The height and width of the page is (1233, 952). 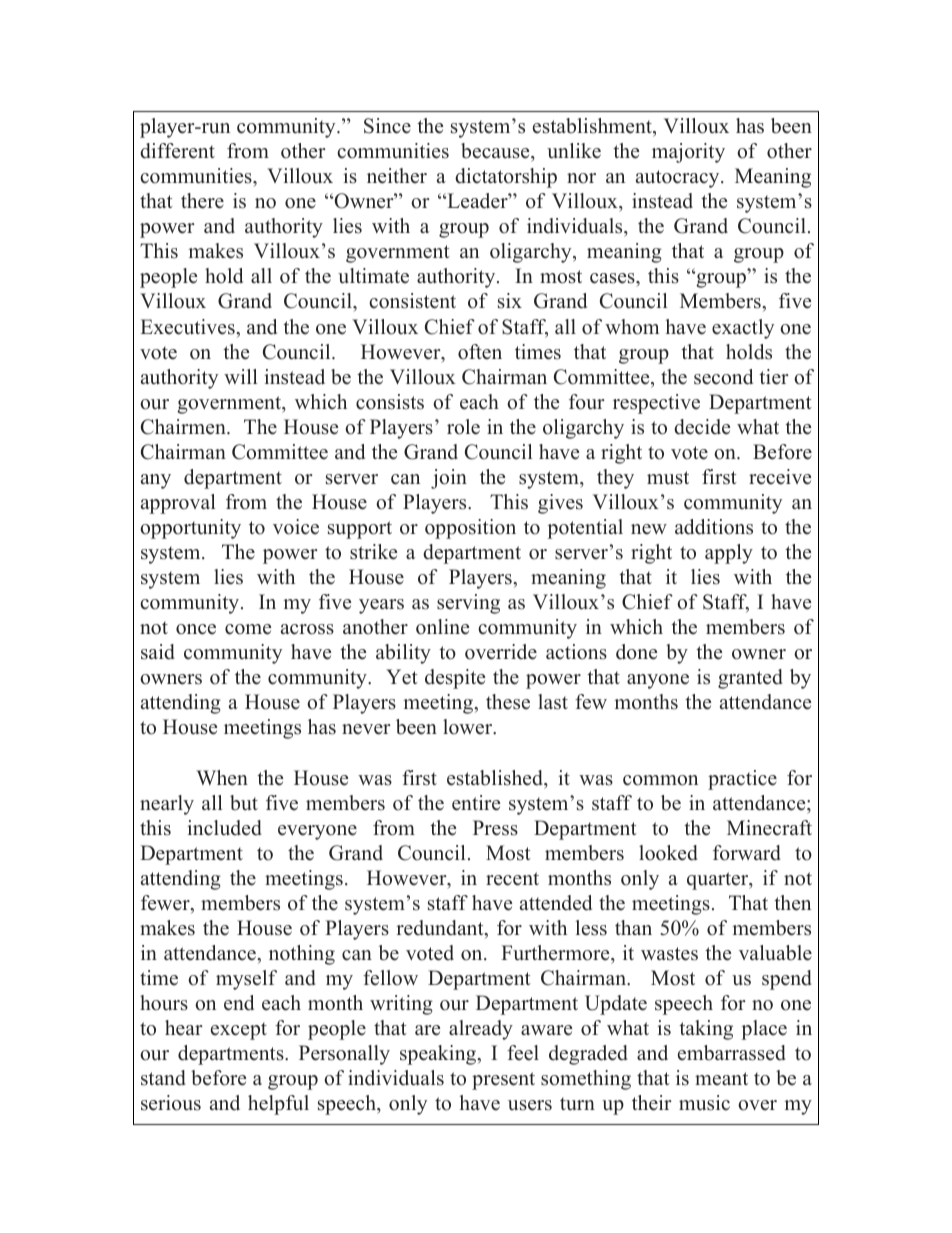 I want to click on helpful, so click(x=278, y=1105).
